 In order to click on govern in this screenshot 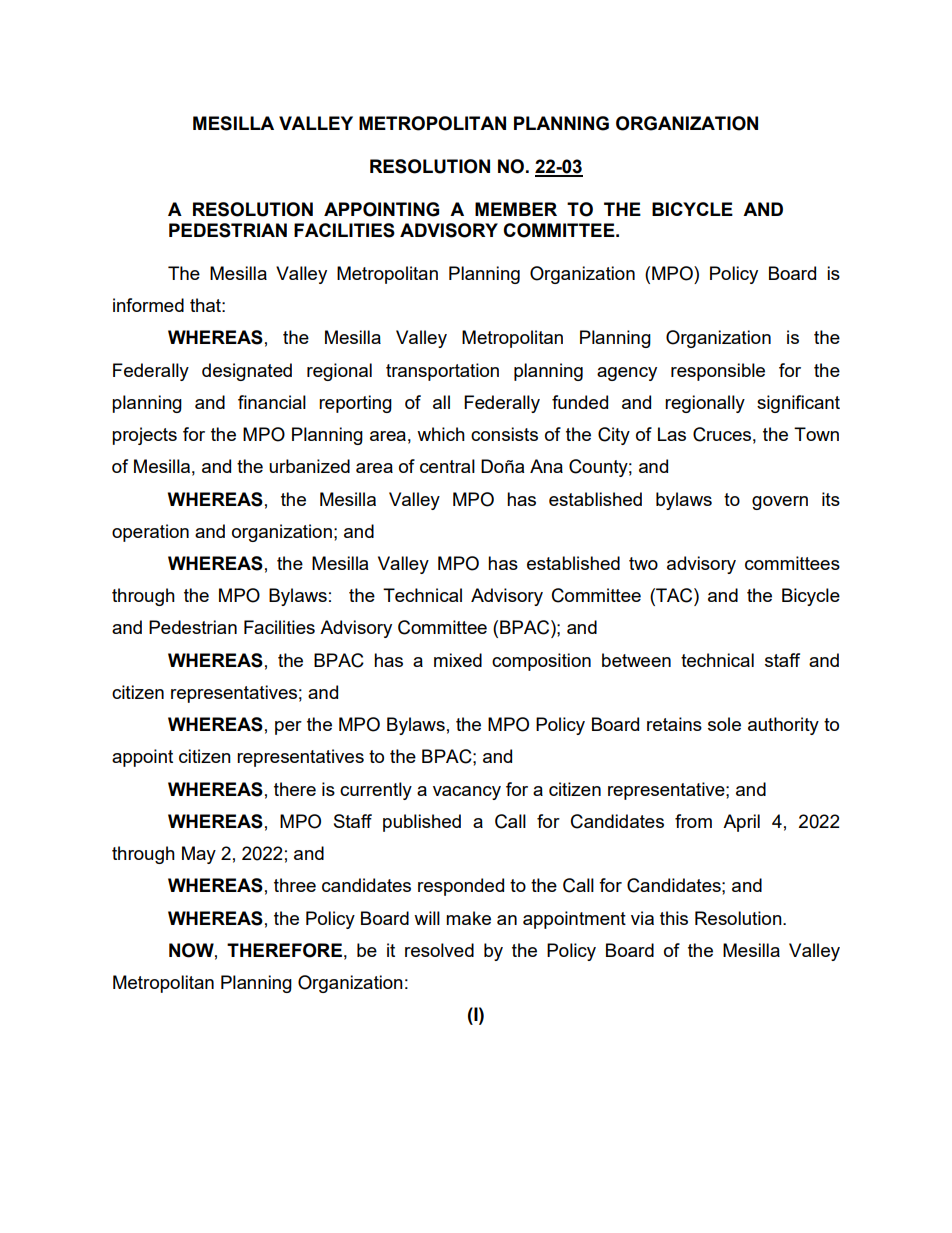, I will do `click(780, 503)`.
